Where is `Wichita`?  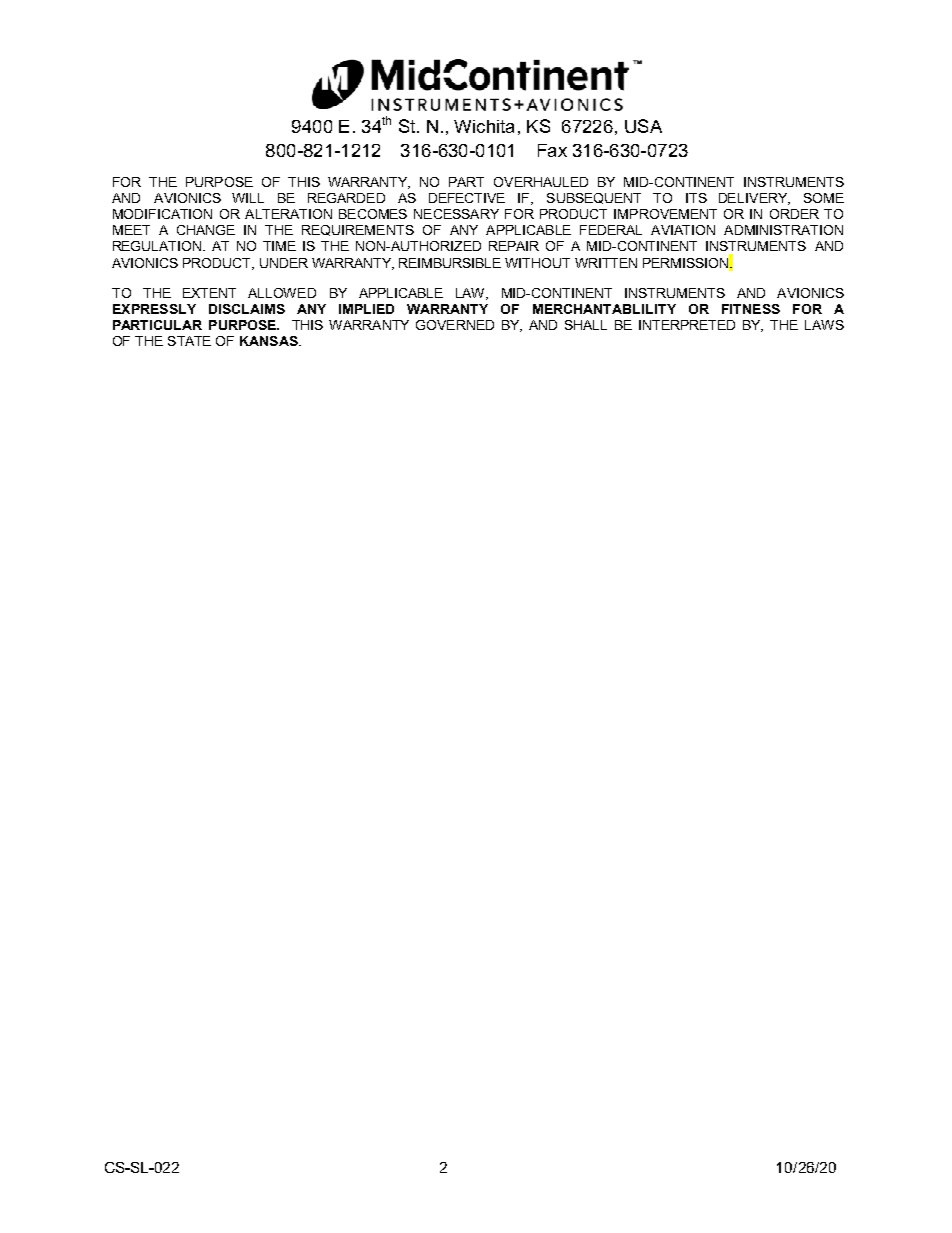
Wichita is located at coordinates (484, 126).
